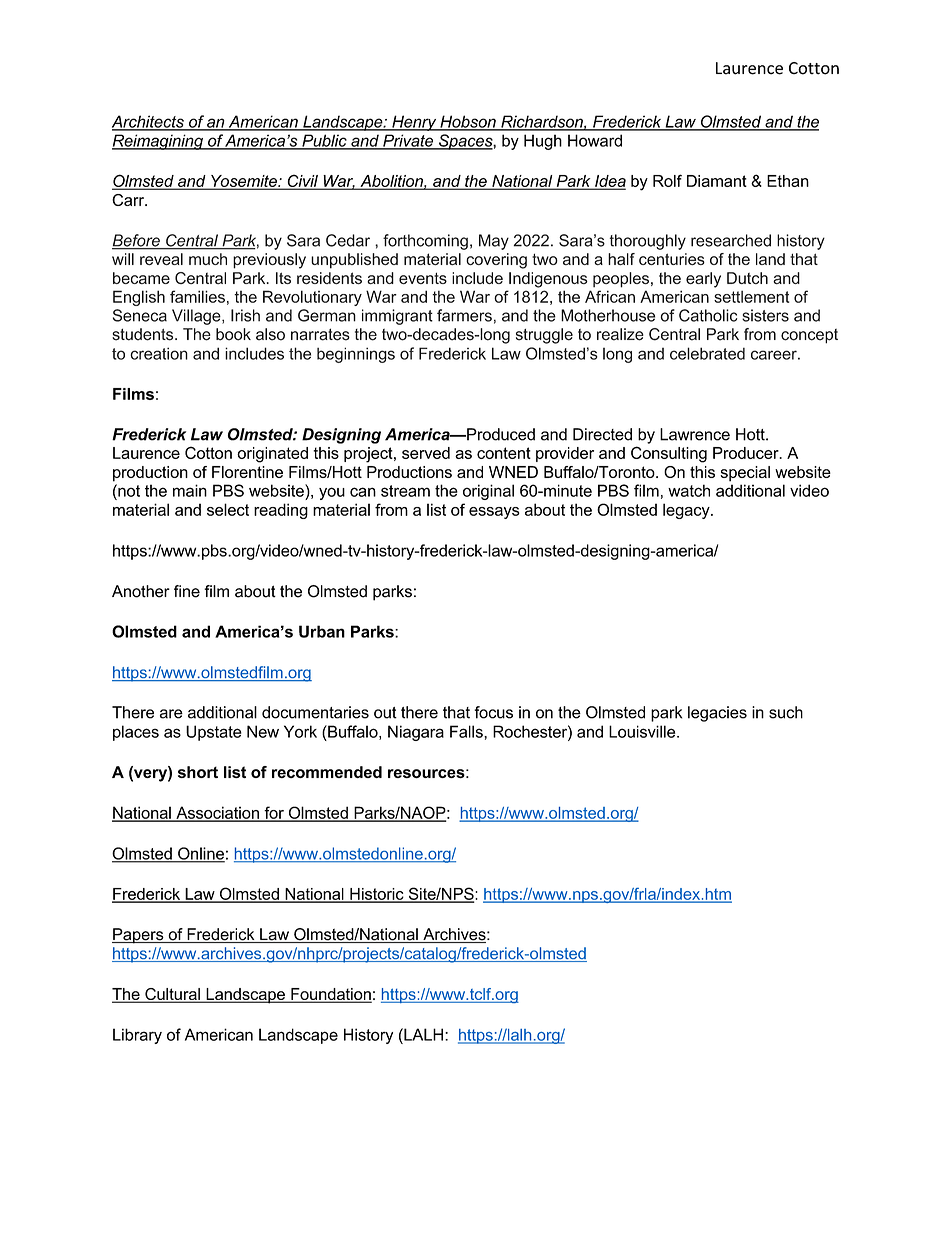 The image size is (952, 1233). I want to click on creation, so click(159, 353).
